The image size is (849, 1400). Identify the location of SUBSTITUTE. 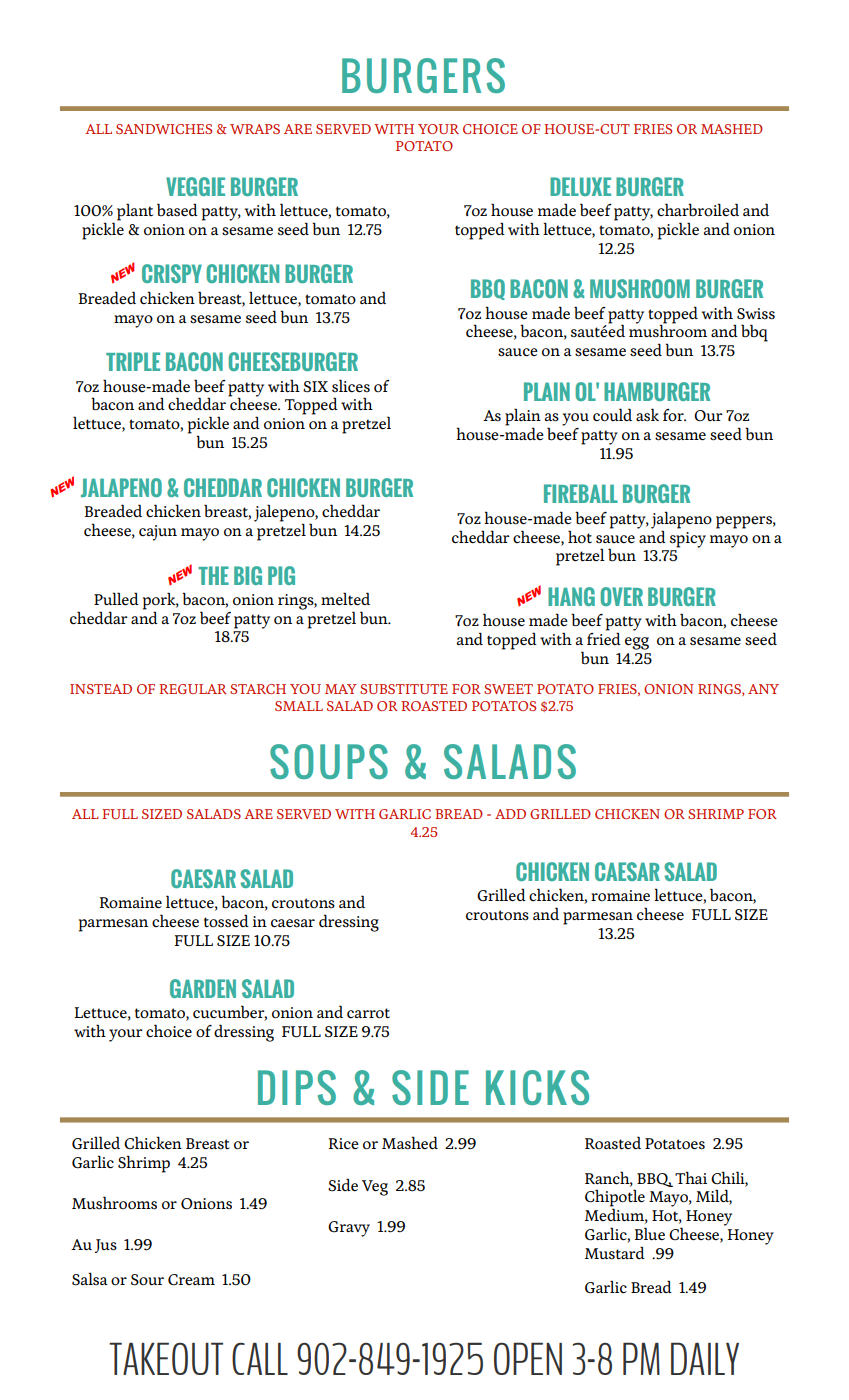
(404, 689).
